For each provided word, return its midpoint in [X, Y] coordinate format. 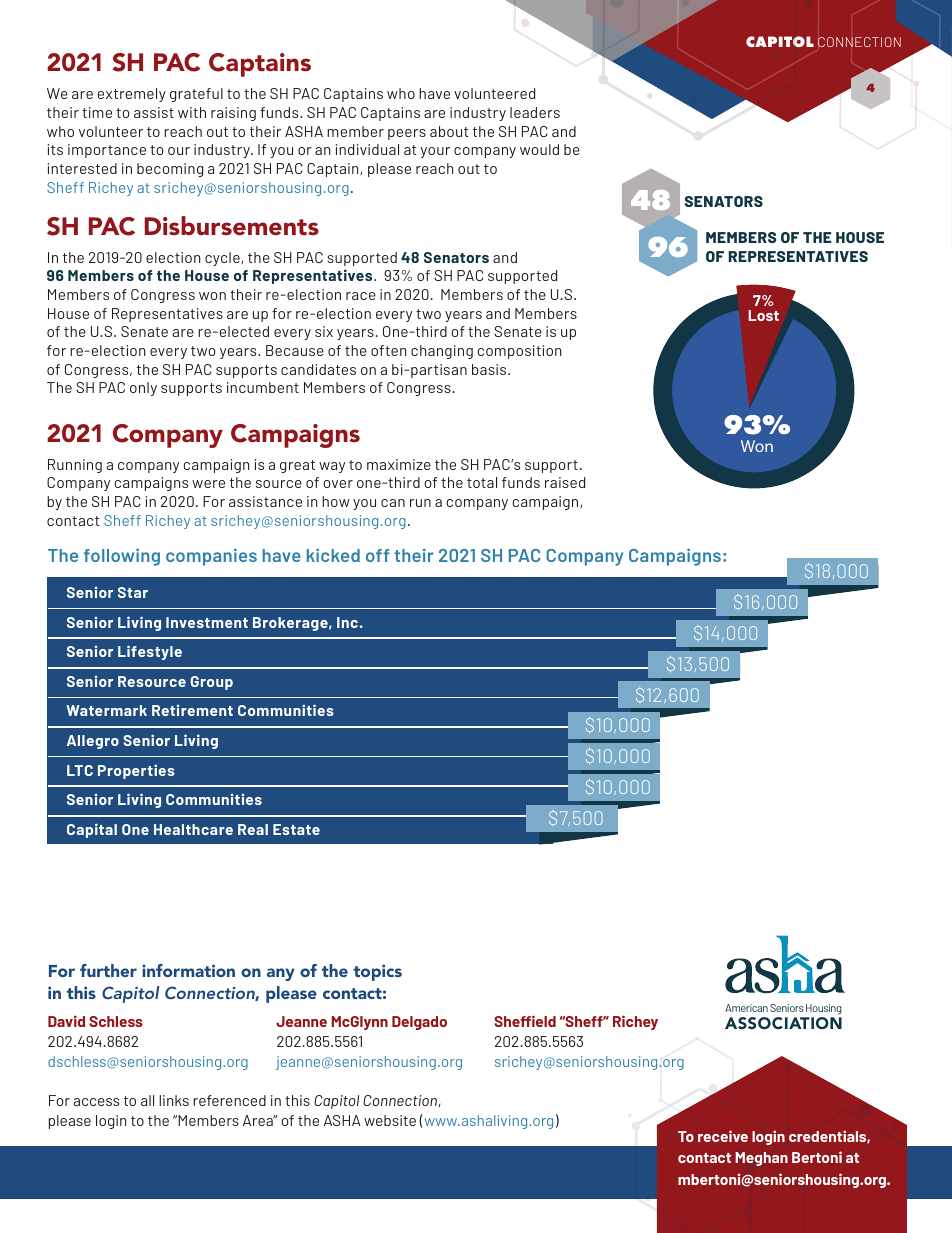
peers [407, 134]
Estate [296, 829]
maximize [399, 464]
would [539, 149]
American [746, 1008]
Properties [136, 771]
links [174, 1100]
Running [75, 466]
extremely [131, 95]
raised [565, 482]
